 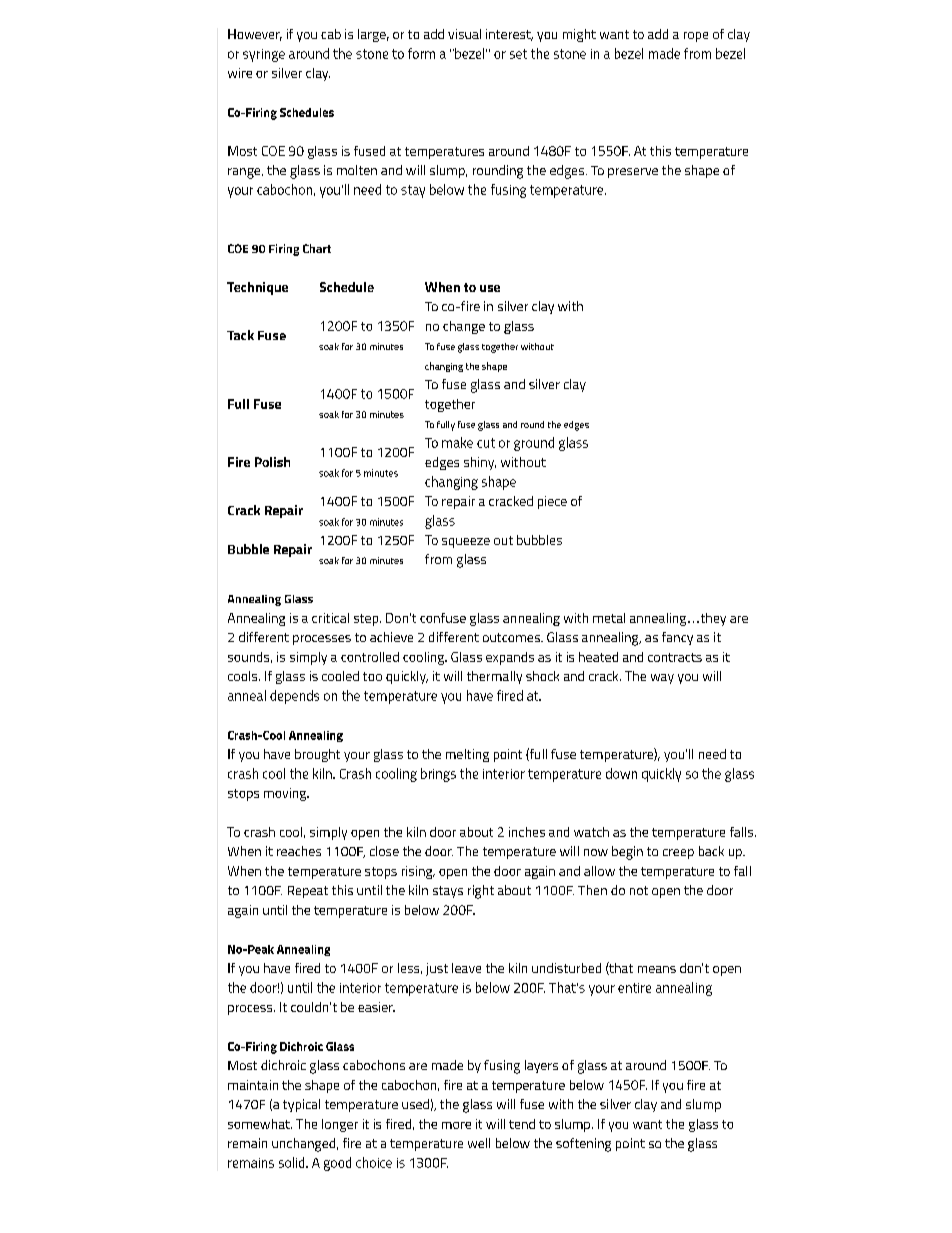 What do you see at coordinates (301, 1105) in the page?
I see `typical` at bounding box center [301, 1105].
